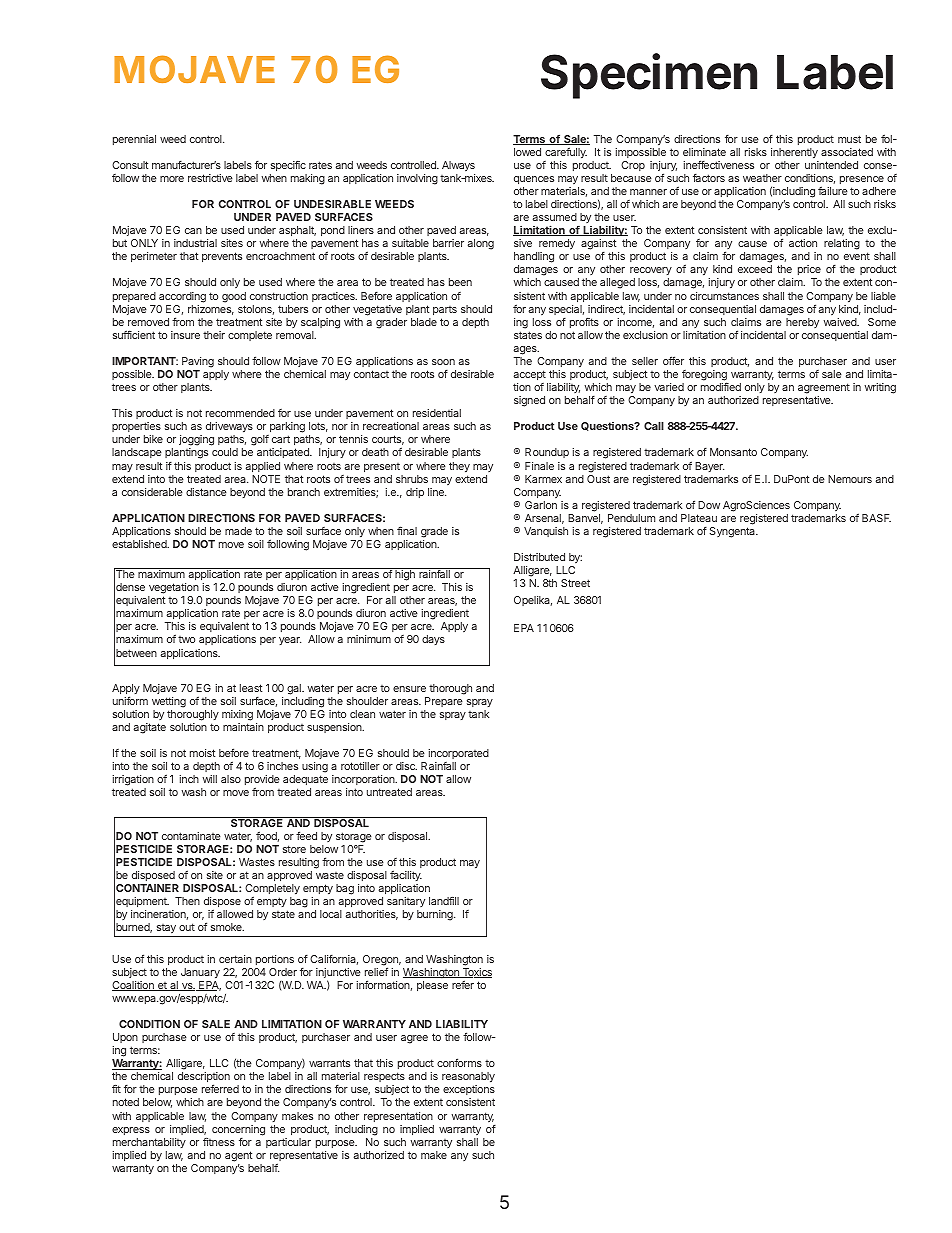 The image size is (952, 1233). I want to click on inherently, so click(794, 153).
